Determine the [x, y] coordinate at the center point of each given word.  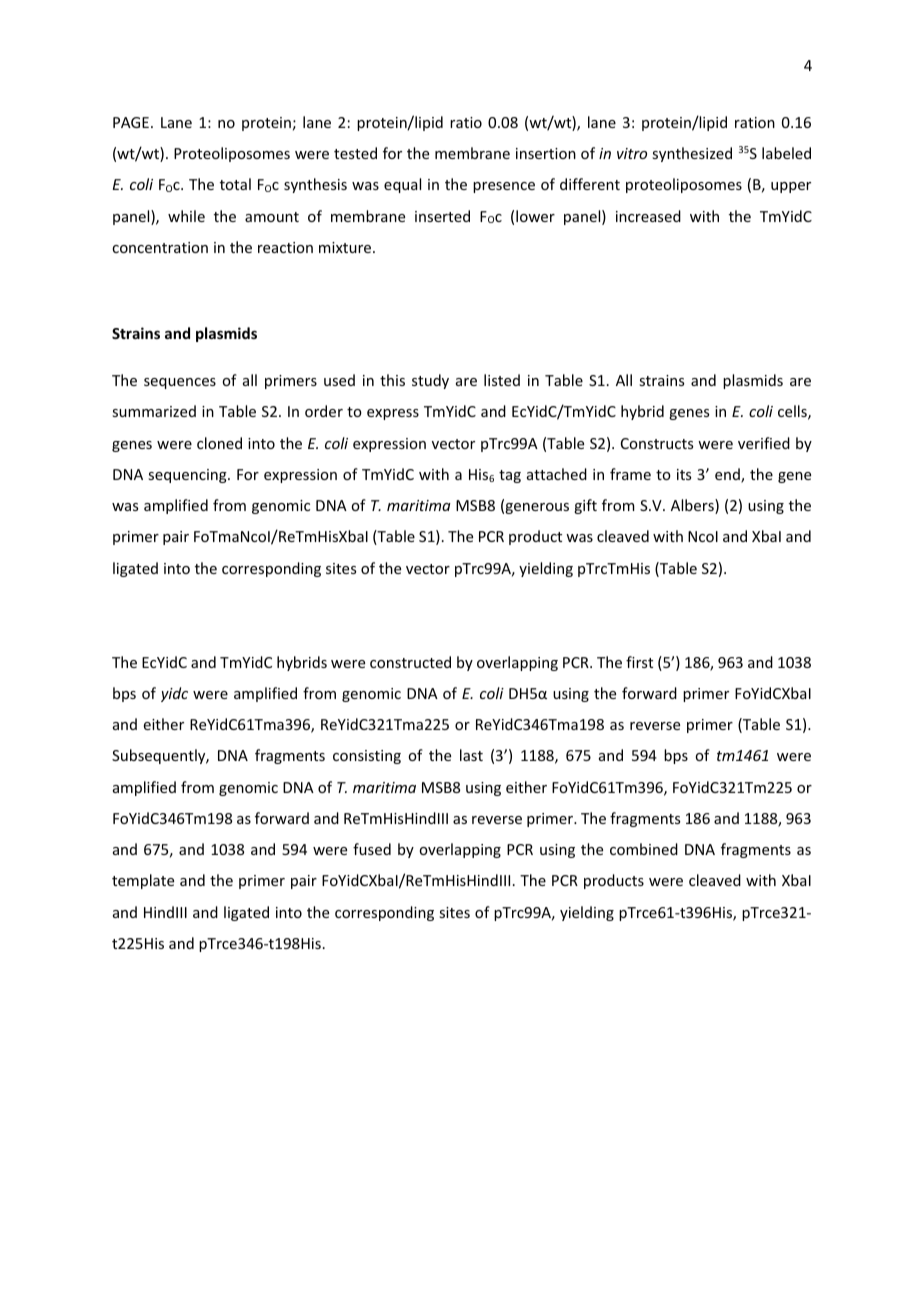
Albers [693, 506]
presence [504, 187]
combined [644, 849]
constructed [410, 662]
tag [510, 476]
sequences [180, 383]
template [143, 881]
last [471, 755]
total [235, 184]
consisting [367, 757]
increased [648, 216]
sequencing [188, 476]
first [639, 662]
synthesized [692, 154]
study [430, 381]
